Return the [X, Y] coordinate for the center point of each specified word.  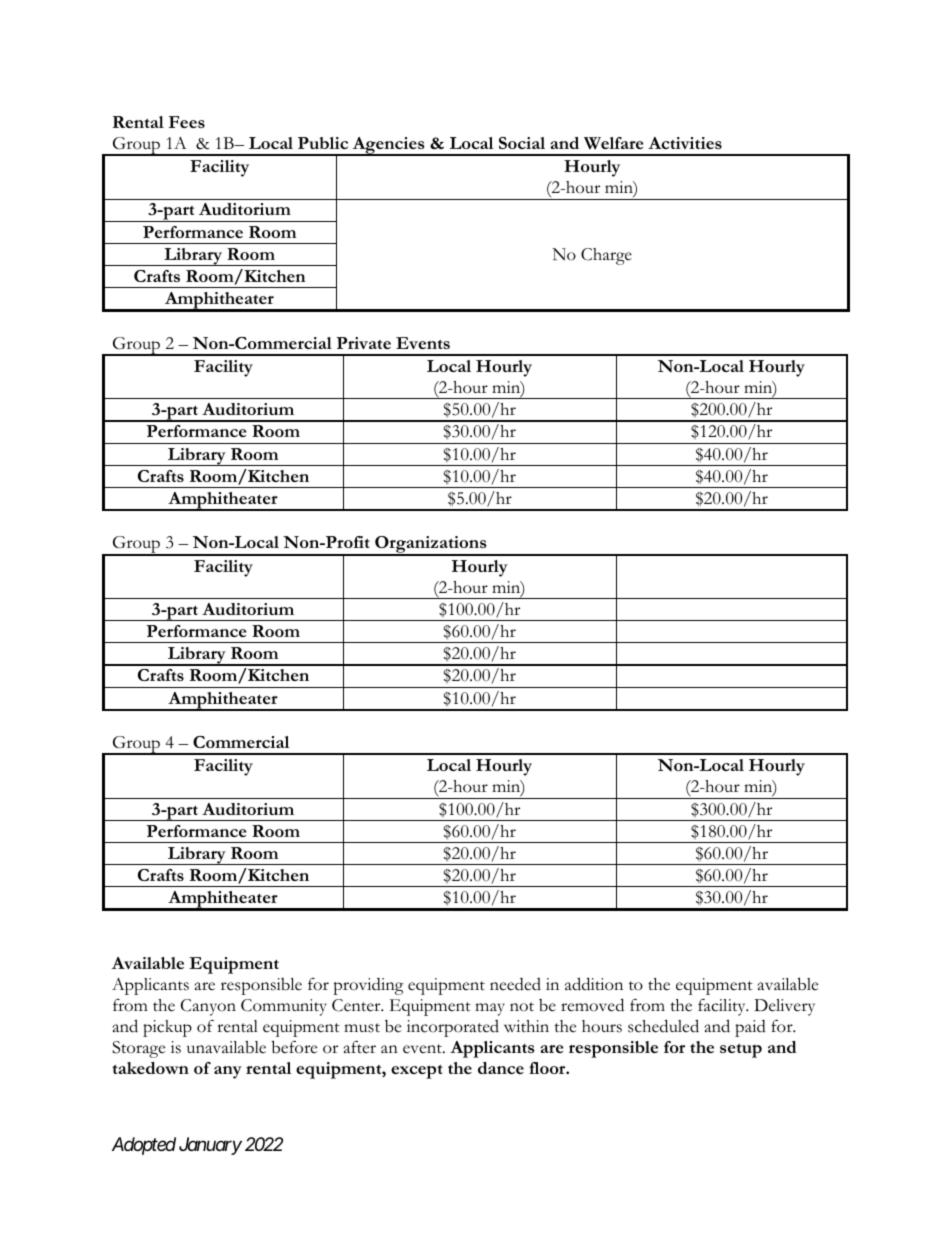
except [417, 1072]
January [210, 1146]
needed [515, 984]
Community [284, 1007]
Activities [685, 143]
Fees [187, 122]
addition [594, 984]
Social [522, 143]
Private [363, 343]
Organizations [431, 546]
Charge [606, 256]
